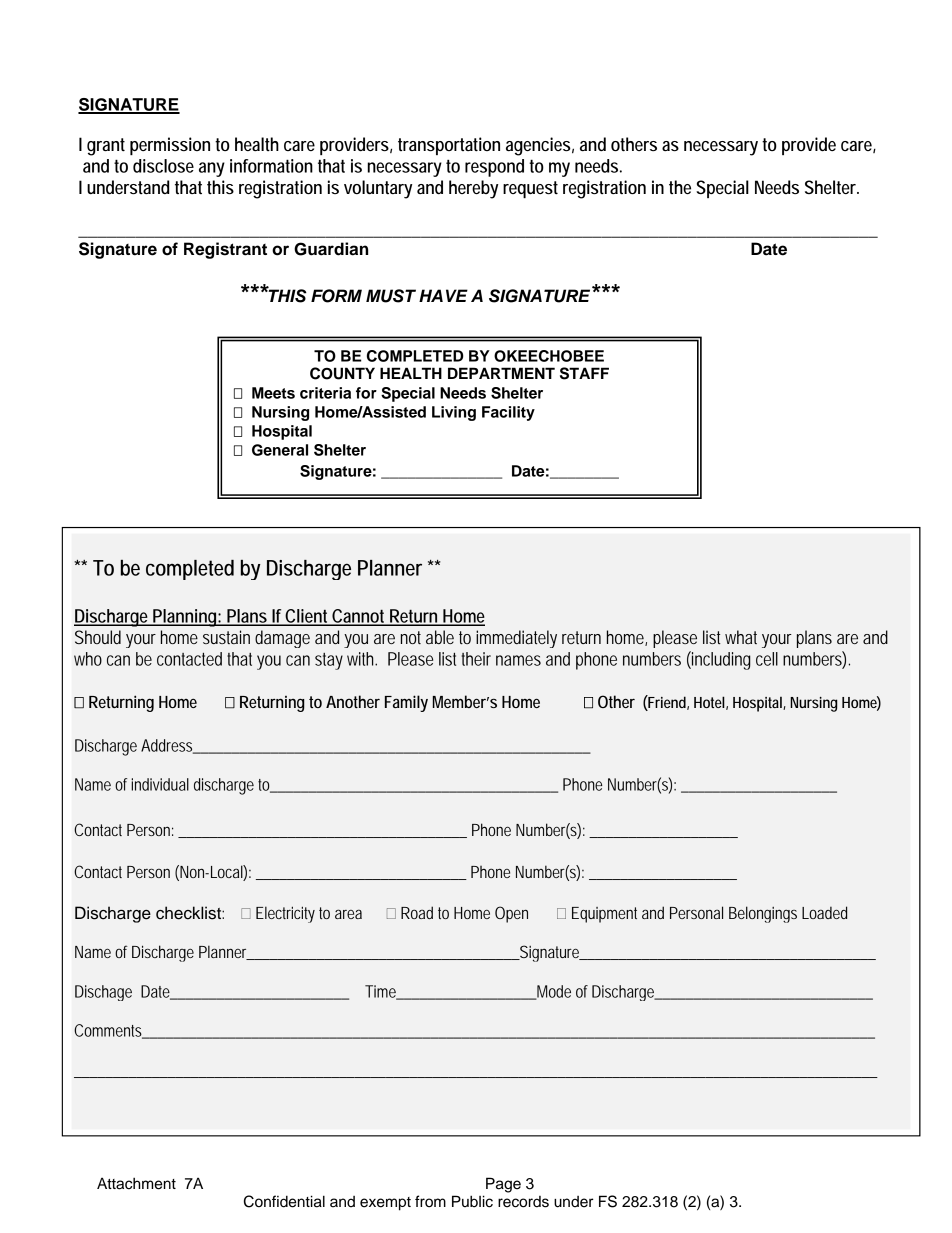  I want to click on what, so click(741, 637).
